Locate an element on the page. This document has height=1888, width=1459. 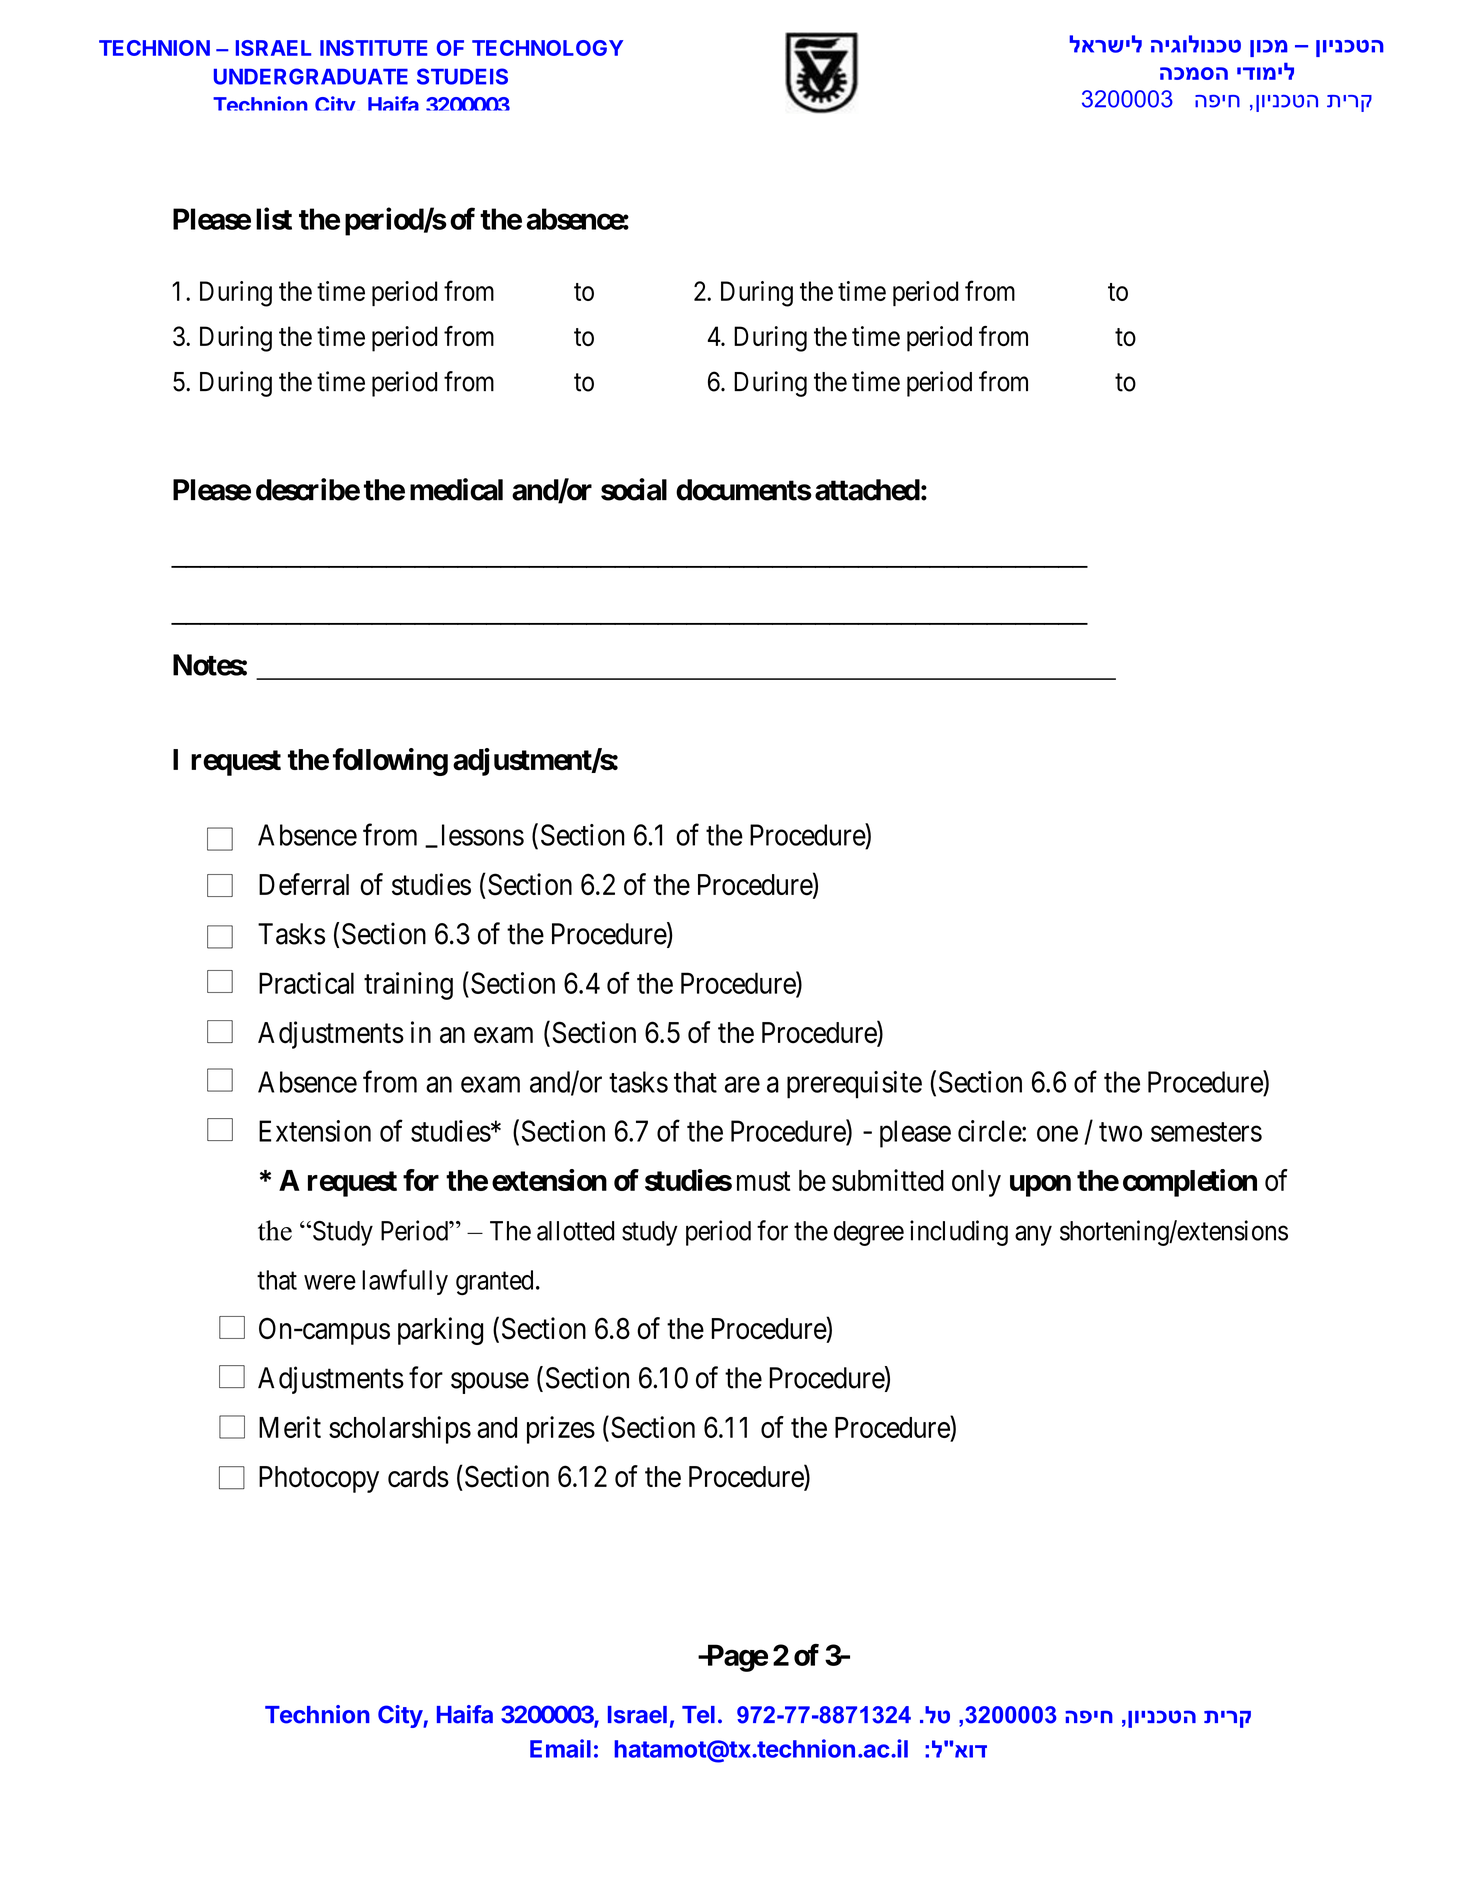
UNDERGRADUATE is located at coordinates (311, 76).
